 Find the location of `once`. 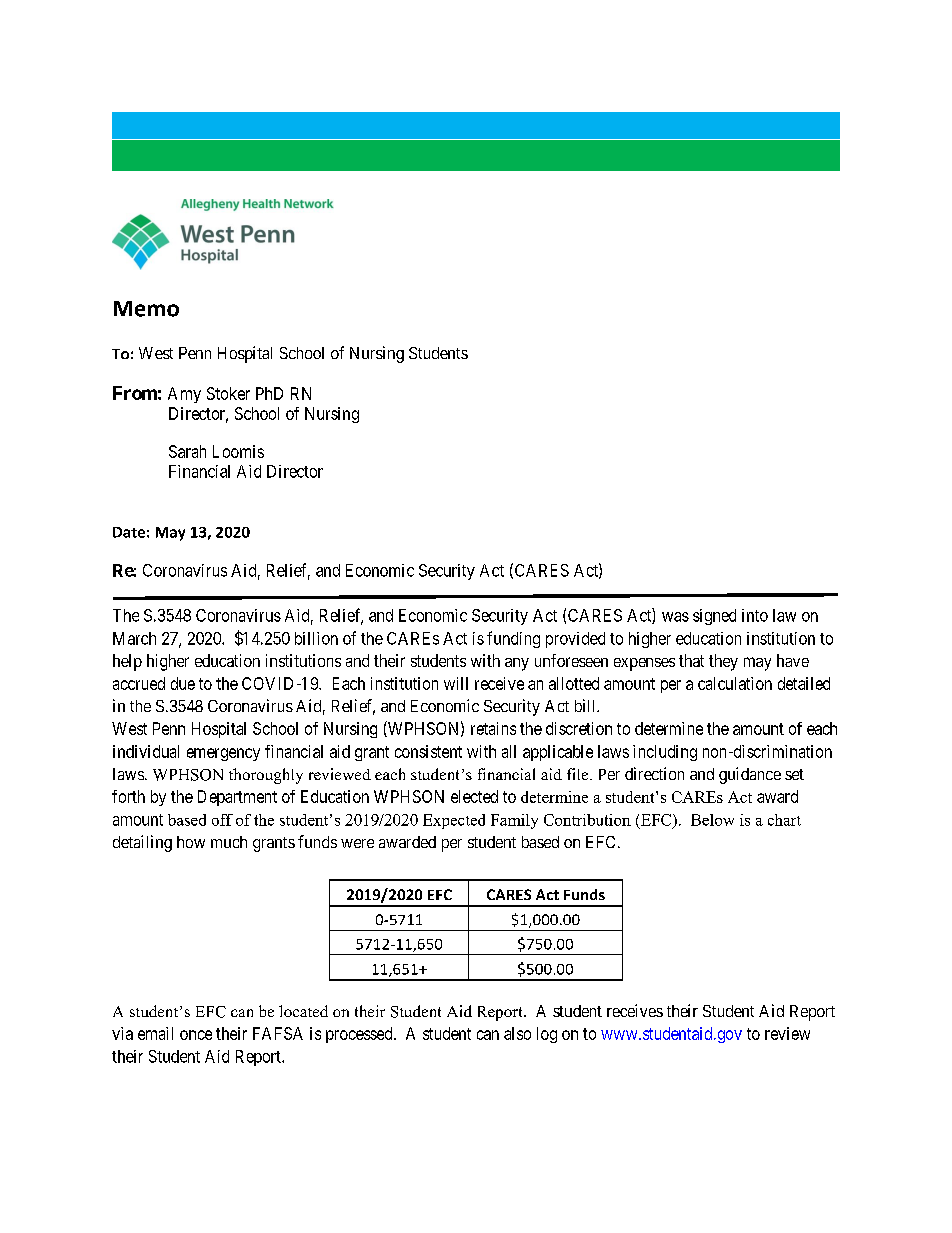

once is located at coordinates (196, 1035).
